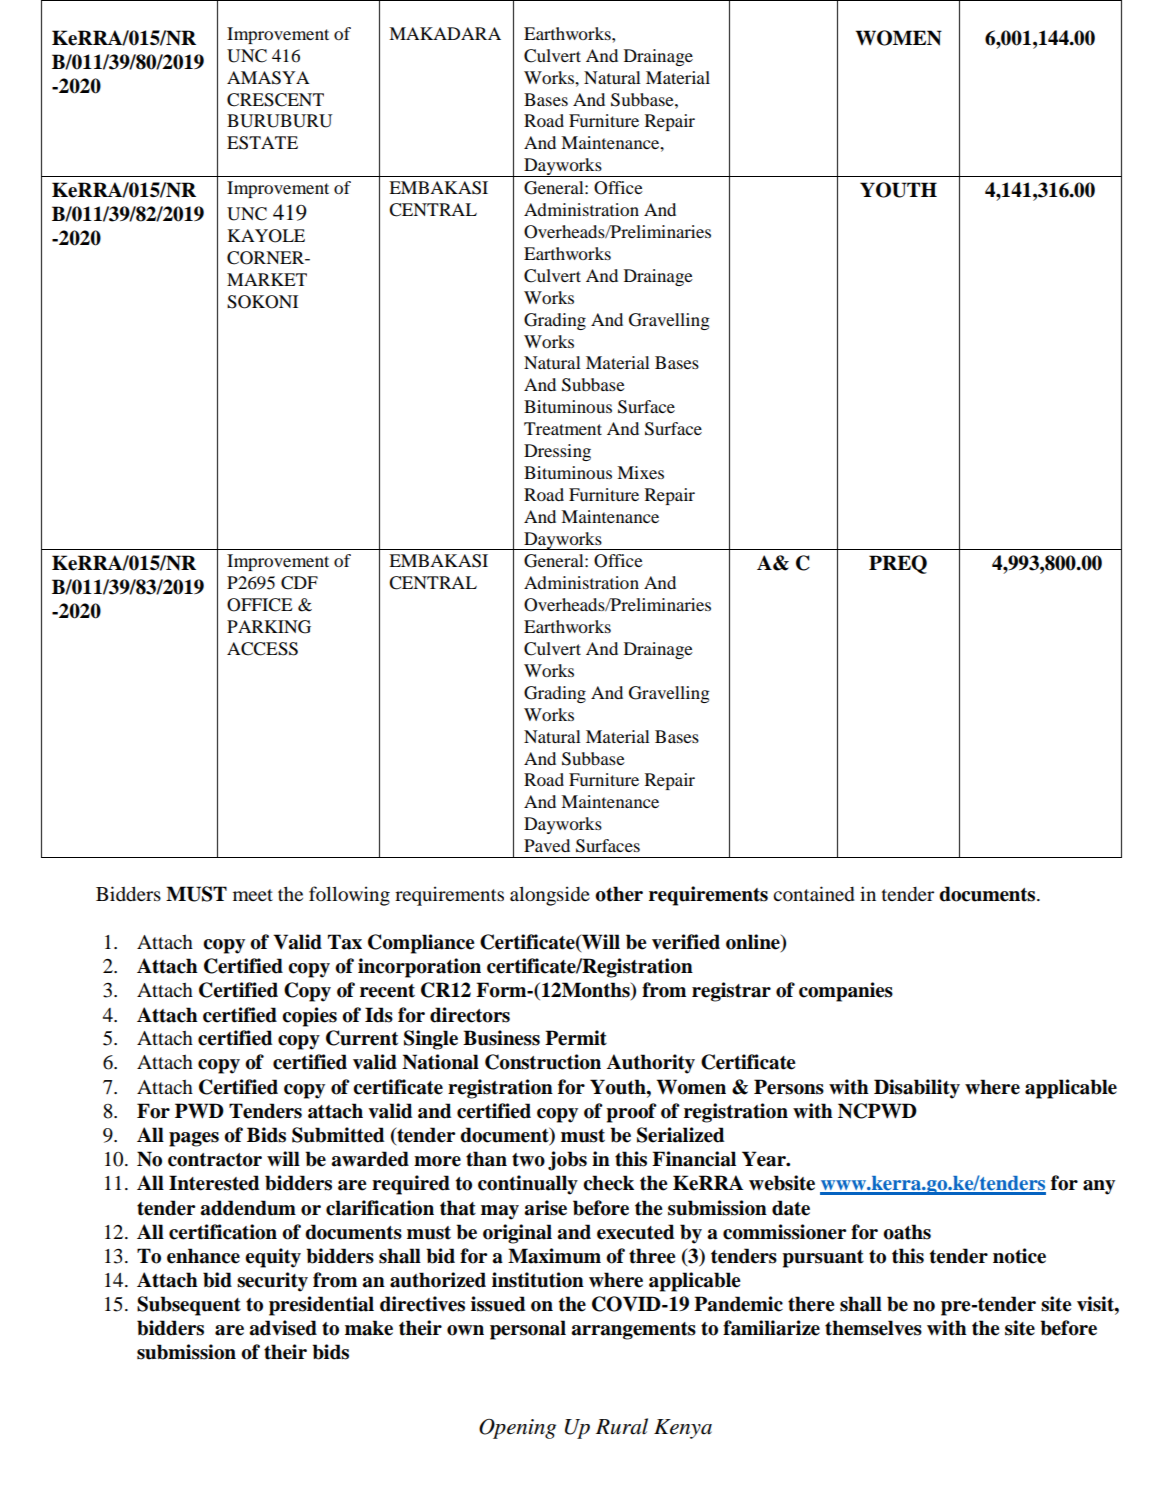  Describe the element at coordinates (262, 143) in the screenshot. I see `ESTATE` at that location.
